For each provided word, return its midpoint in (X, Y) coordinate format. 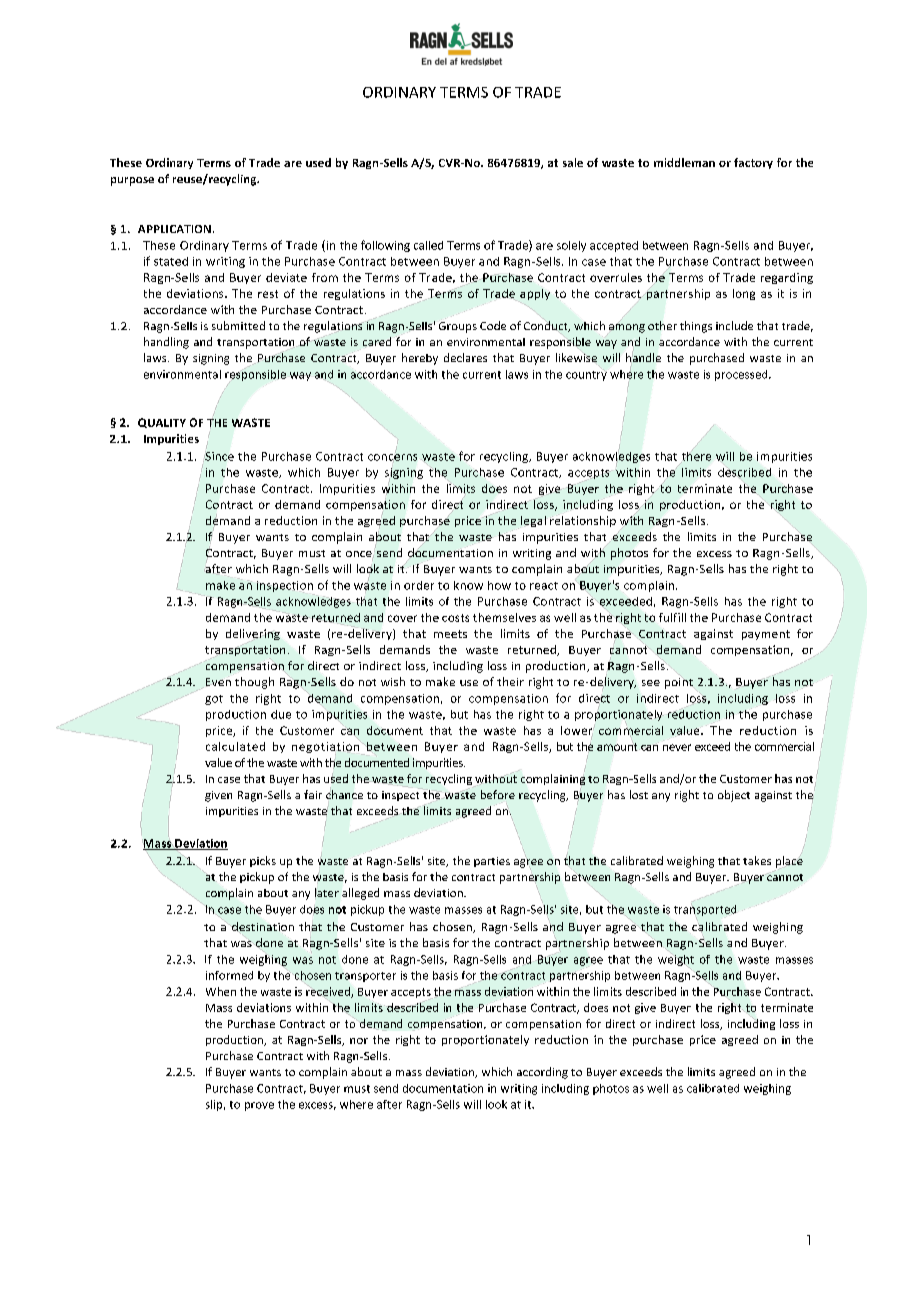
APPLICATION (174, 229)
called (428, 245)
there (696, 456)
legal (533, 521)
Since (219, 456)
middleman (684, 162)
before (498, 794)
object (734, 796)
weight (676, 960)
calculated (235, 746)
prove (259, 1106)
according (542, 1073)
